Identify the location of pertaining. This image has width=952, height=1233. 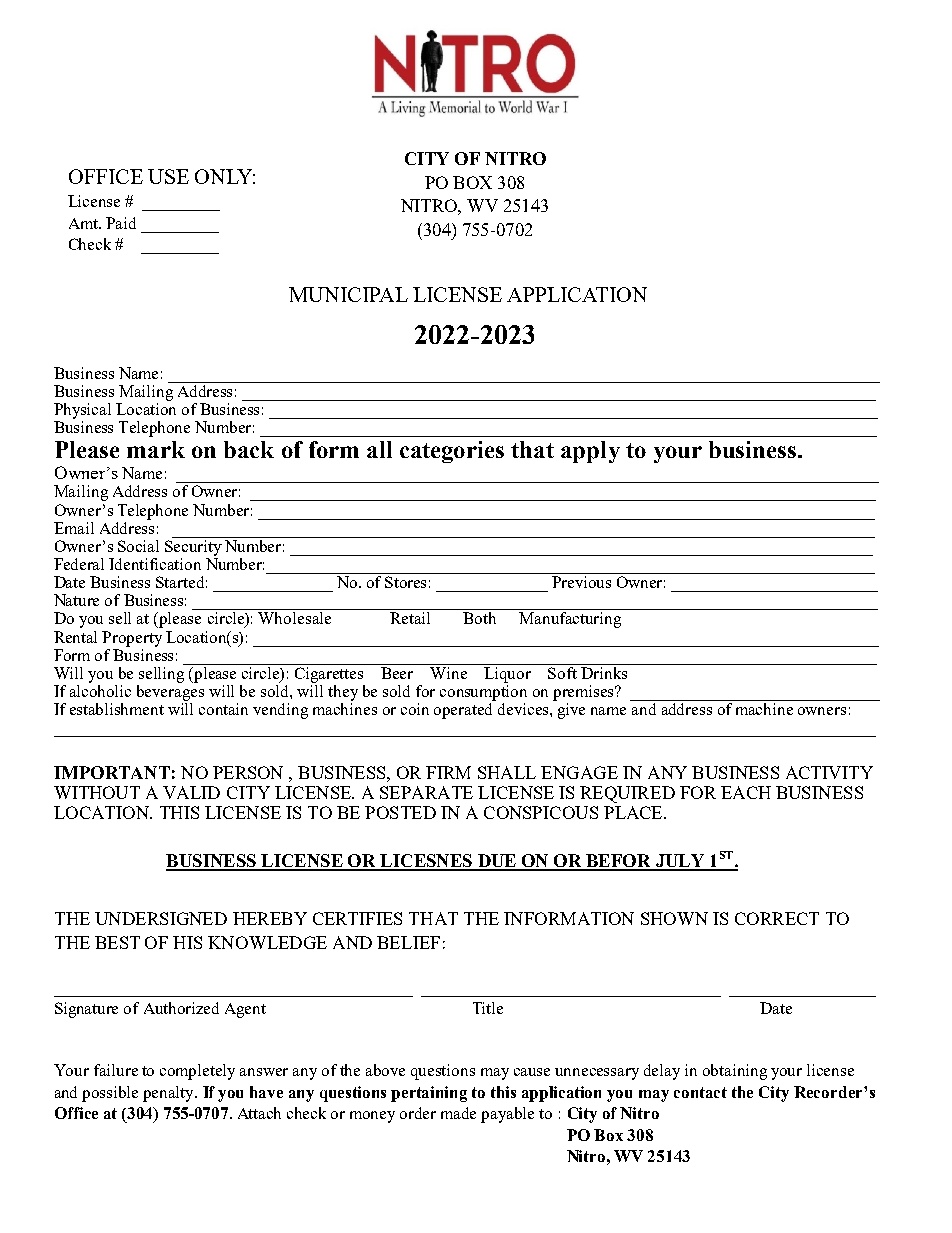
(429, 1094).
